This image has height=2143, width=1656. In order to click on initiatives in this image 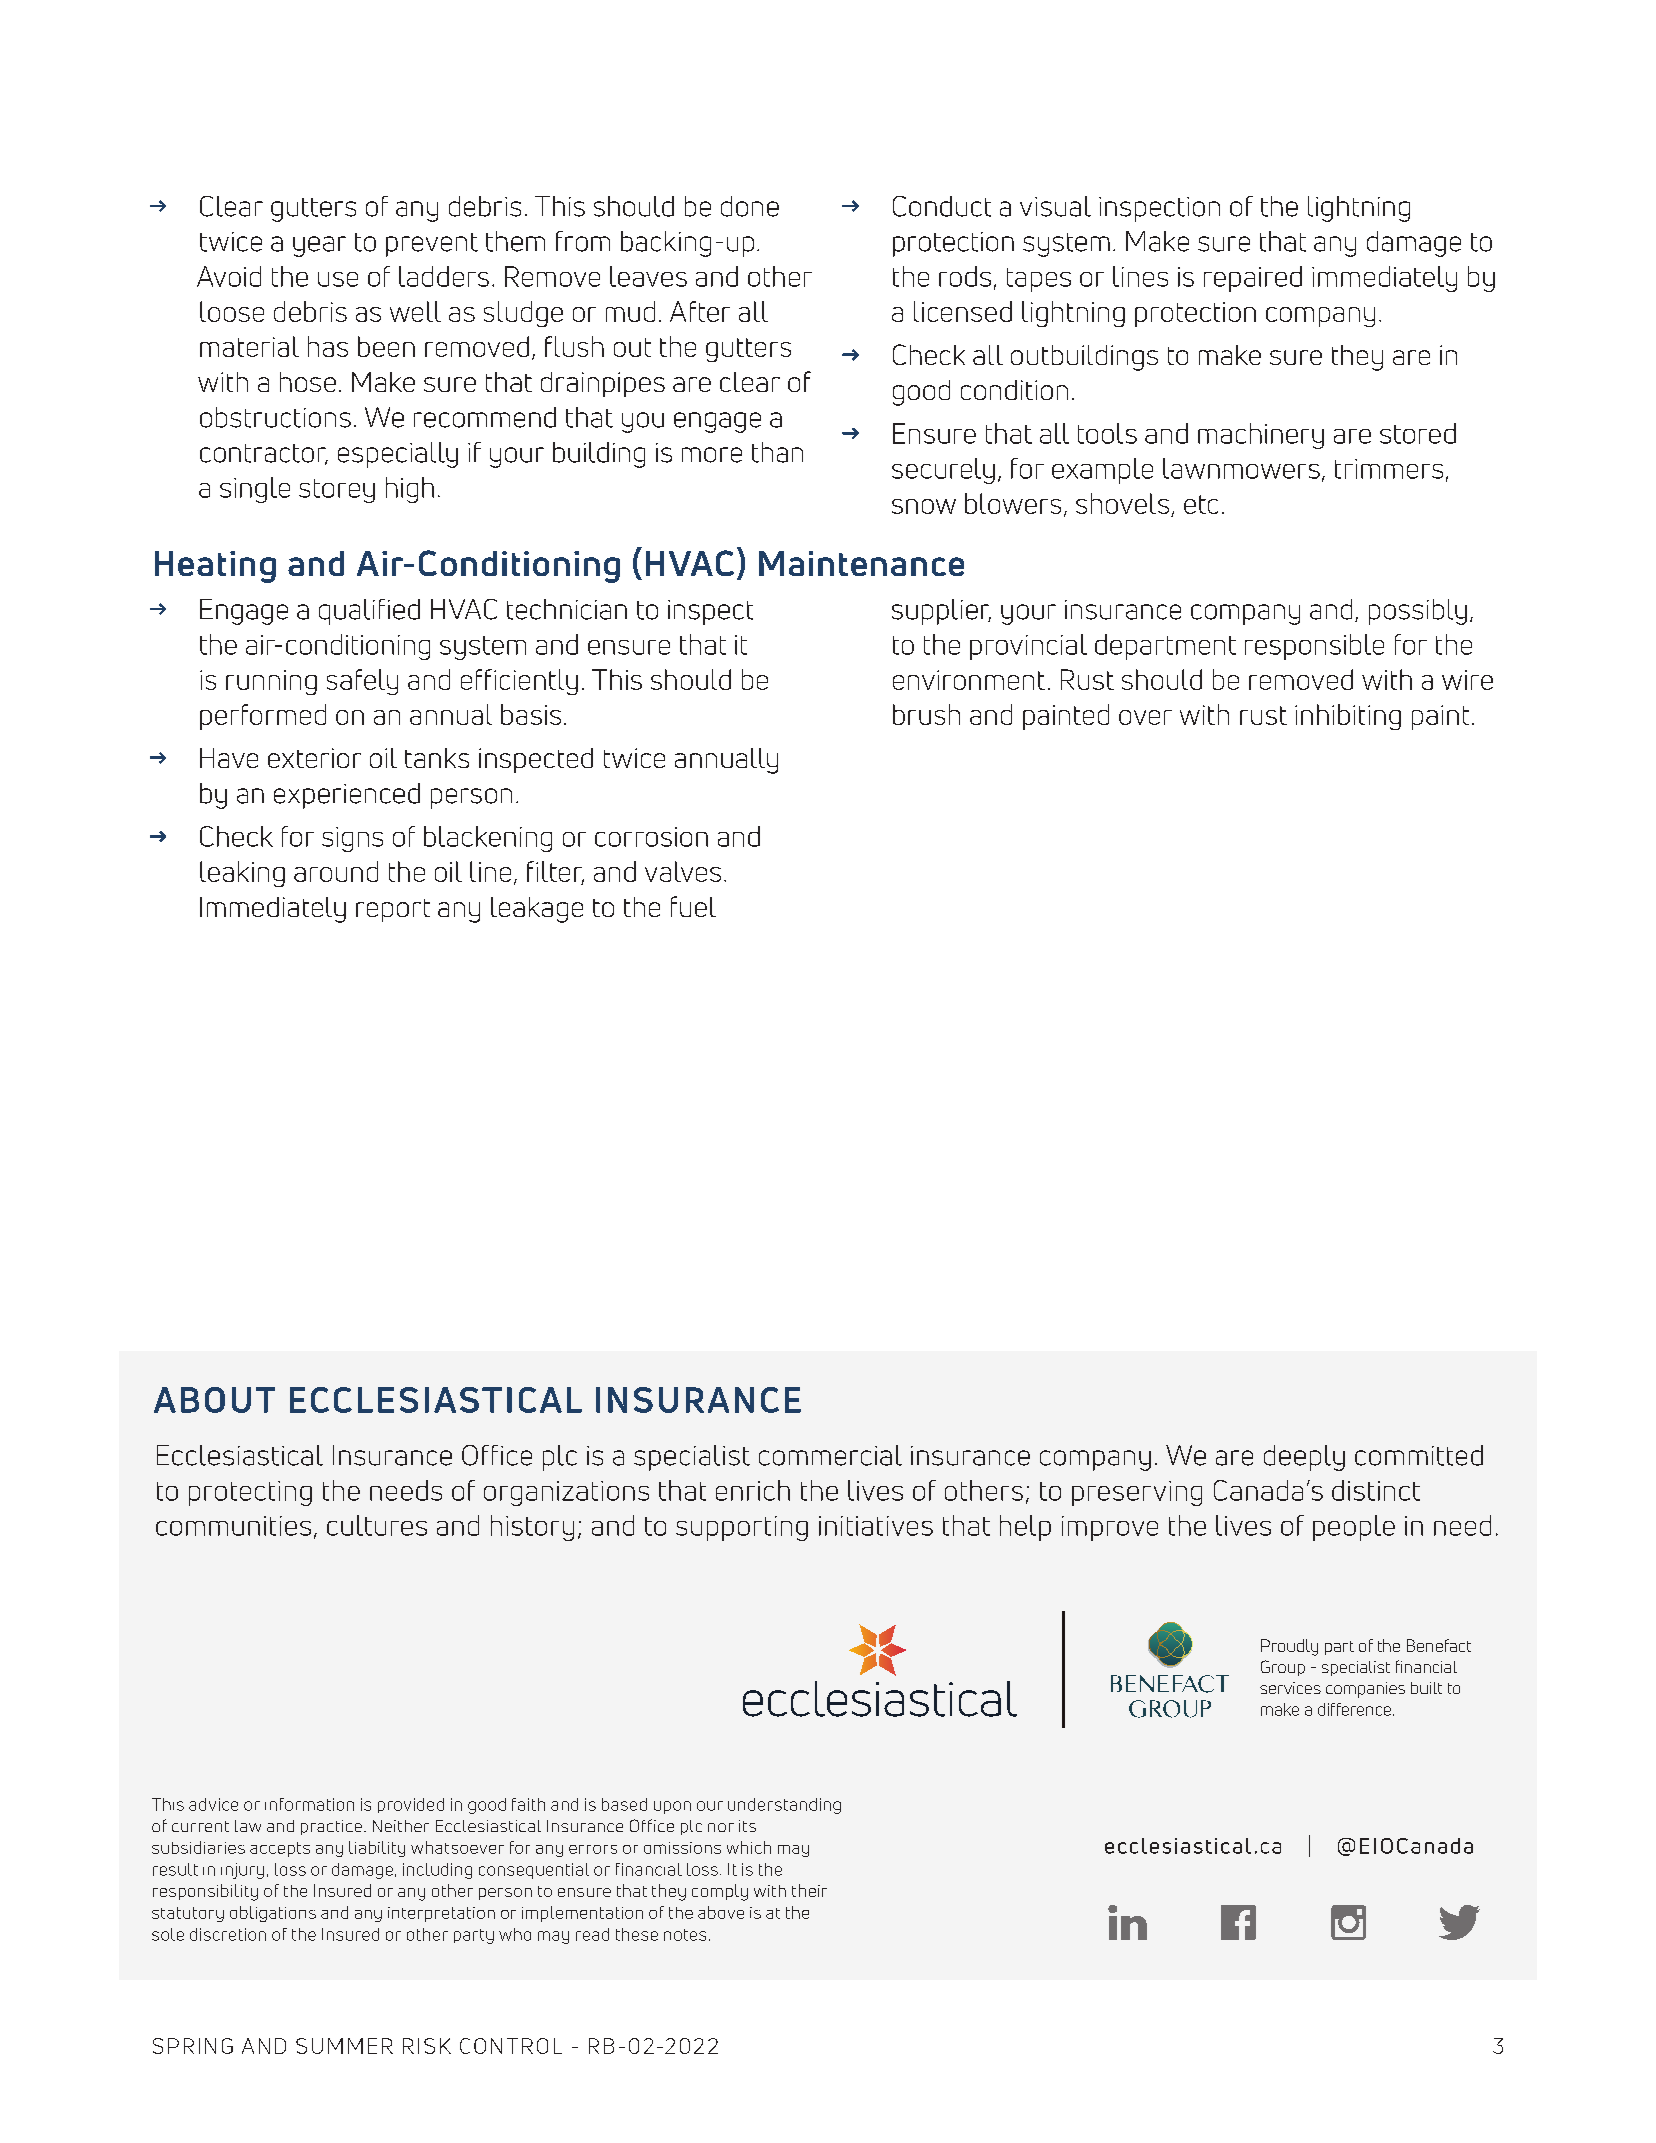, I will do `click(876, 1526)`.
